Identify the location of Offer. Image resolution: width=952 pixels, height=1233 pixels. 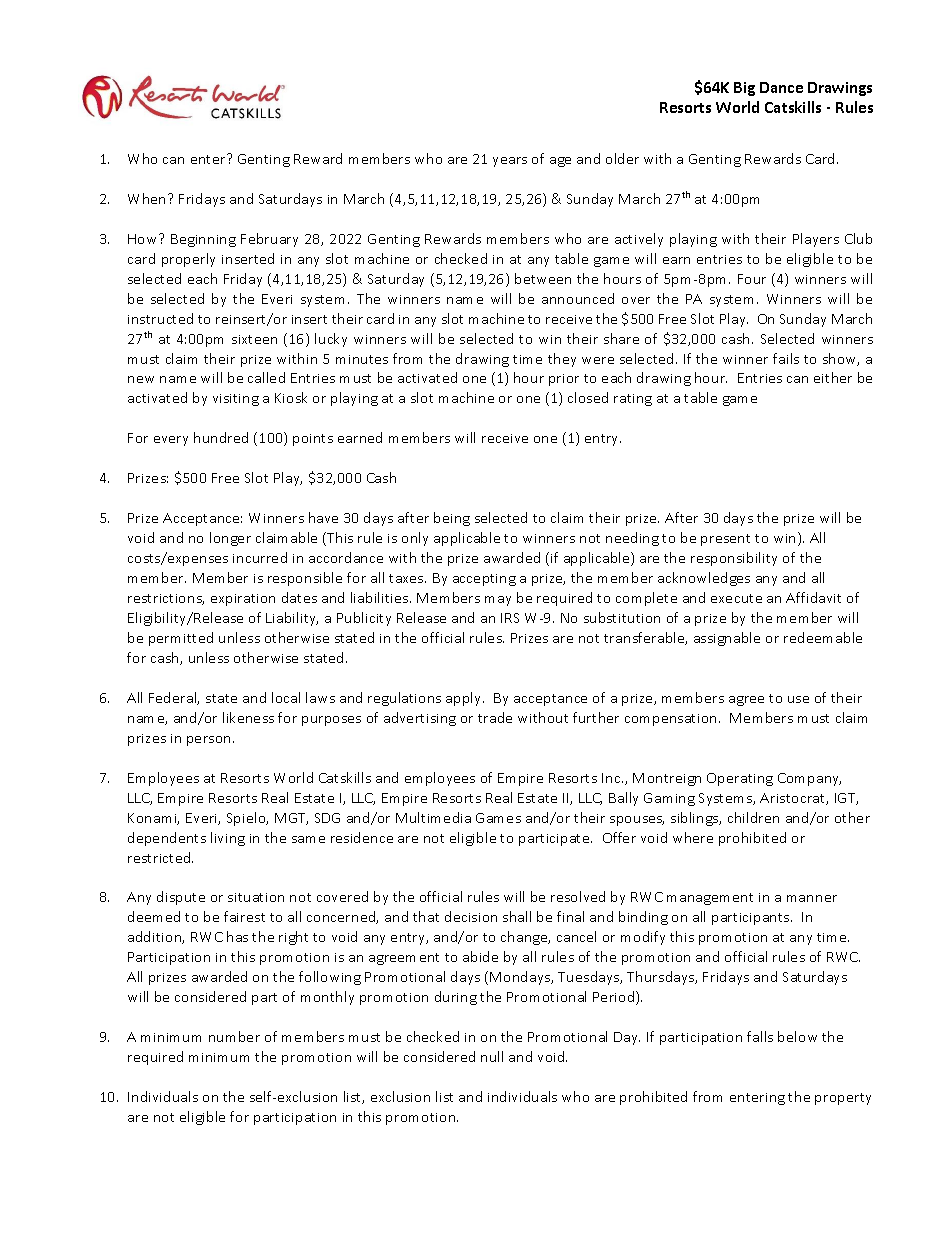
(619, 837).
